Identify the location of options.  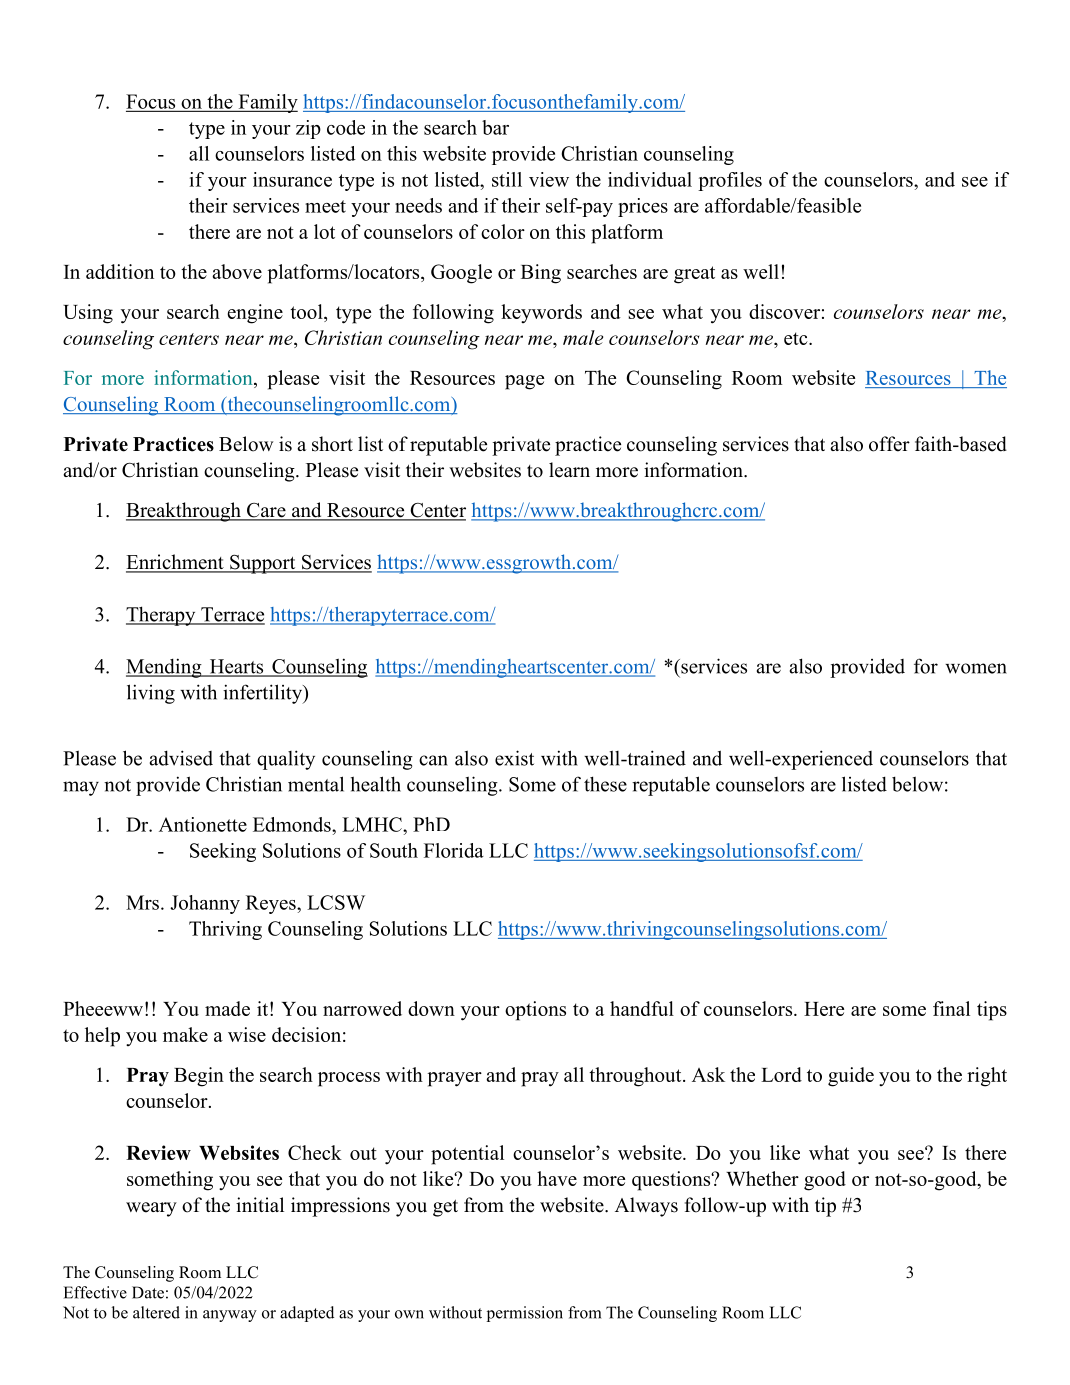
(535, 1011).
